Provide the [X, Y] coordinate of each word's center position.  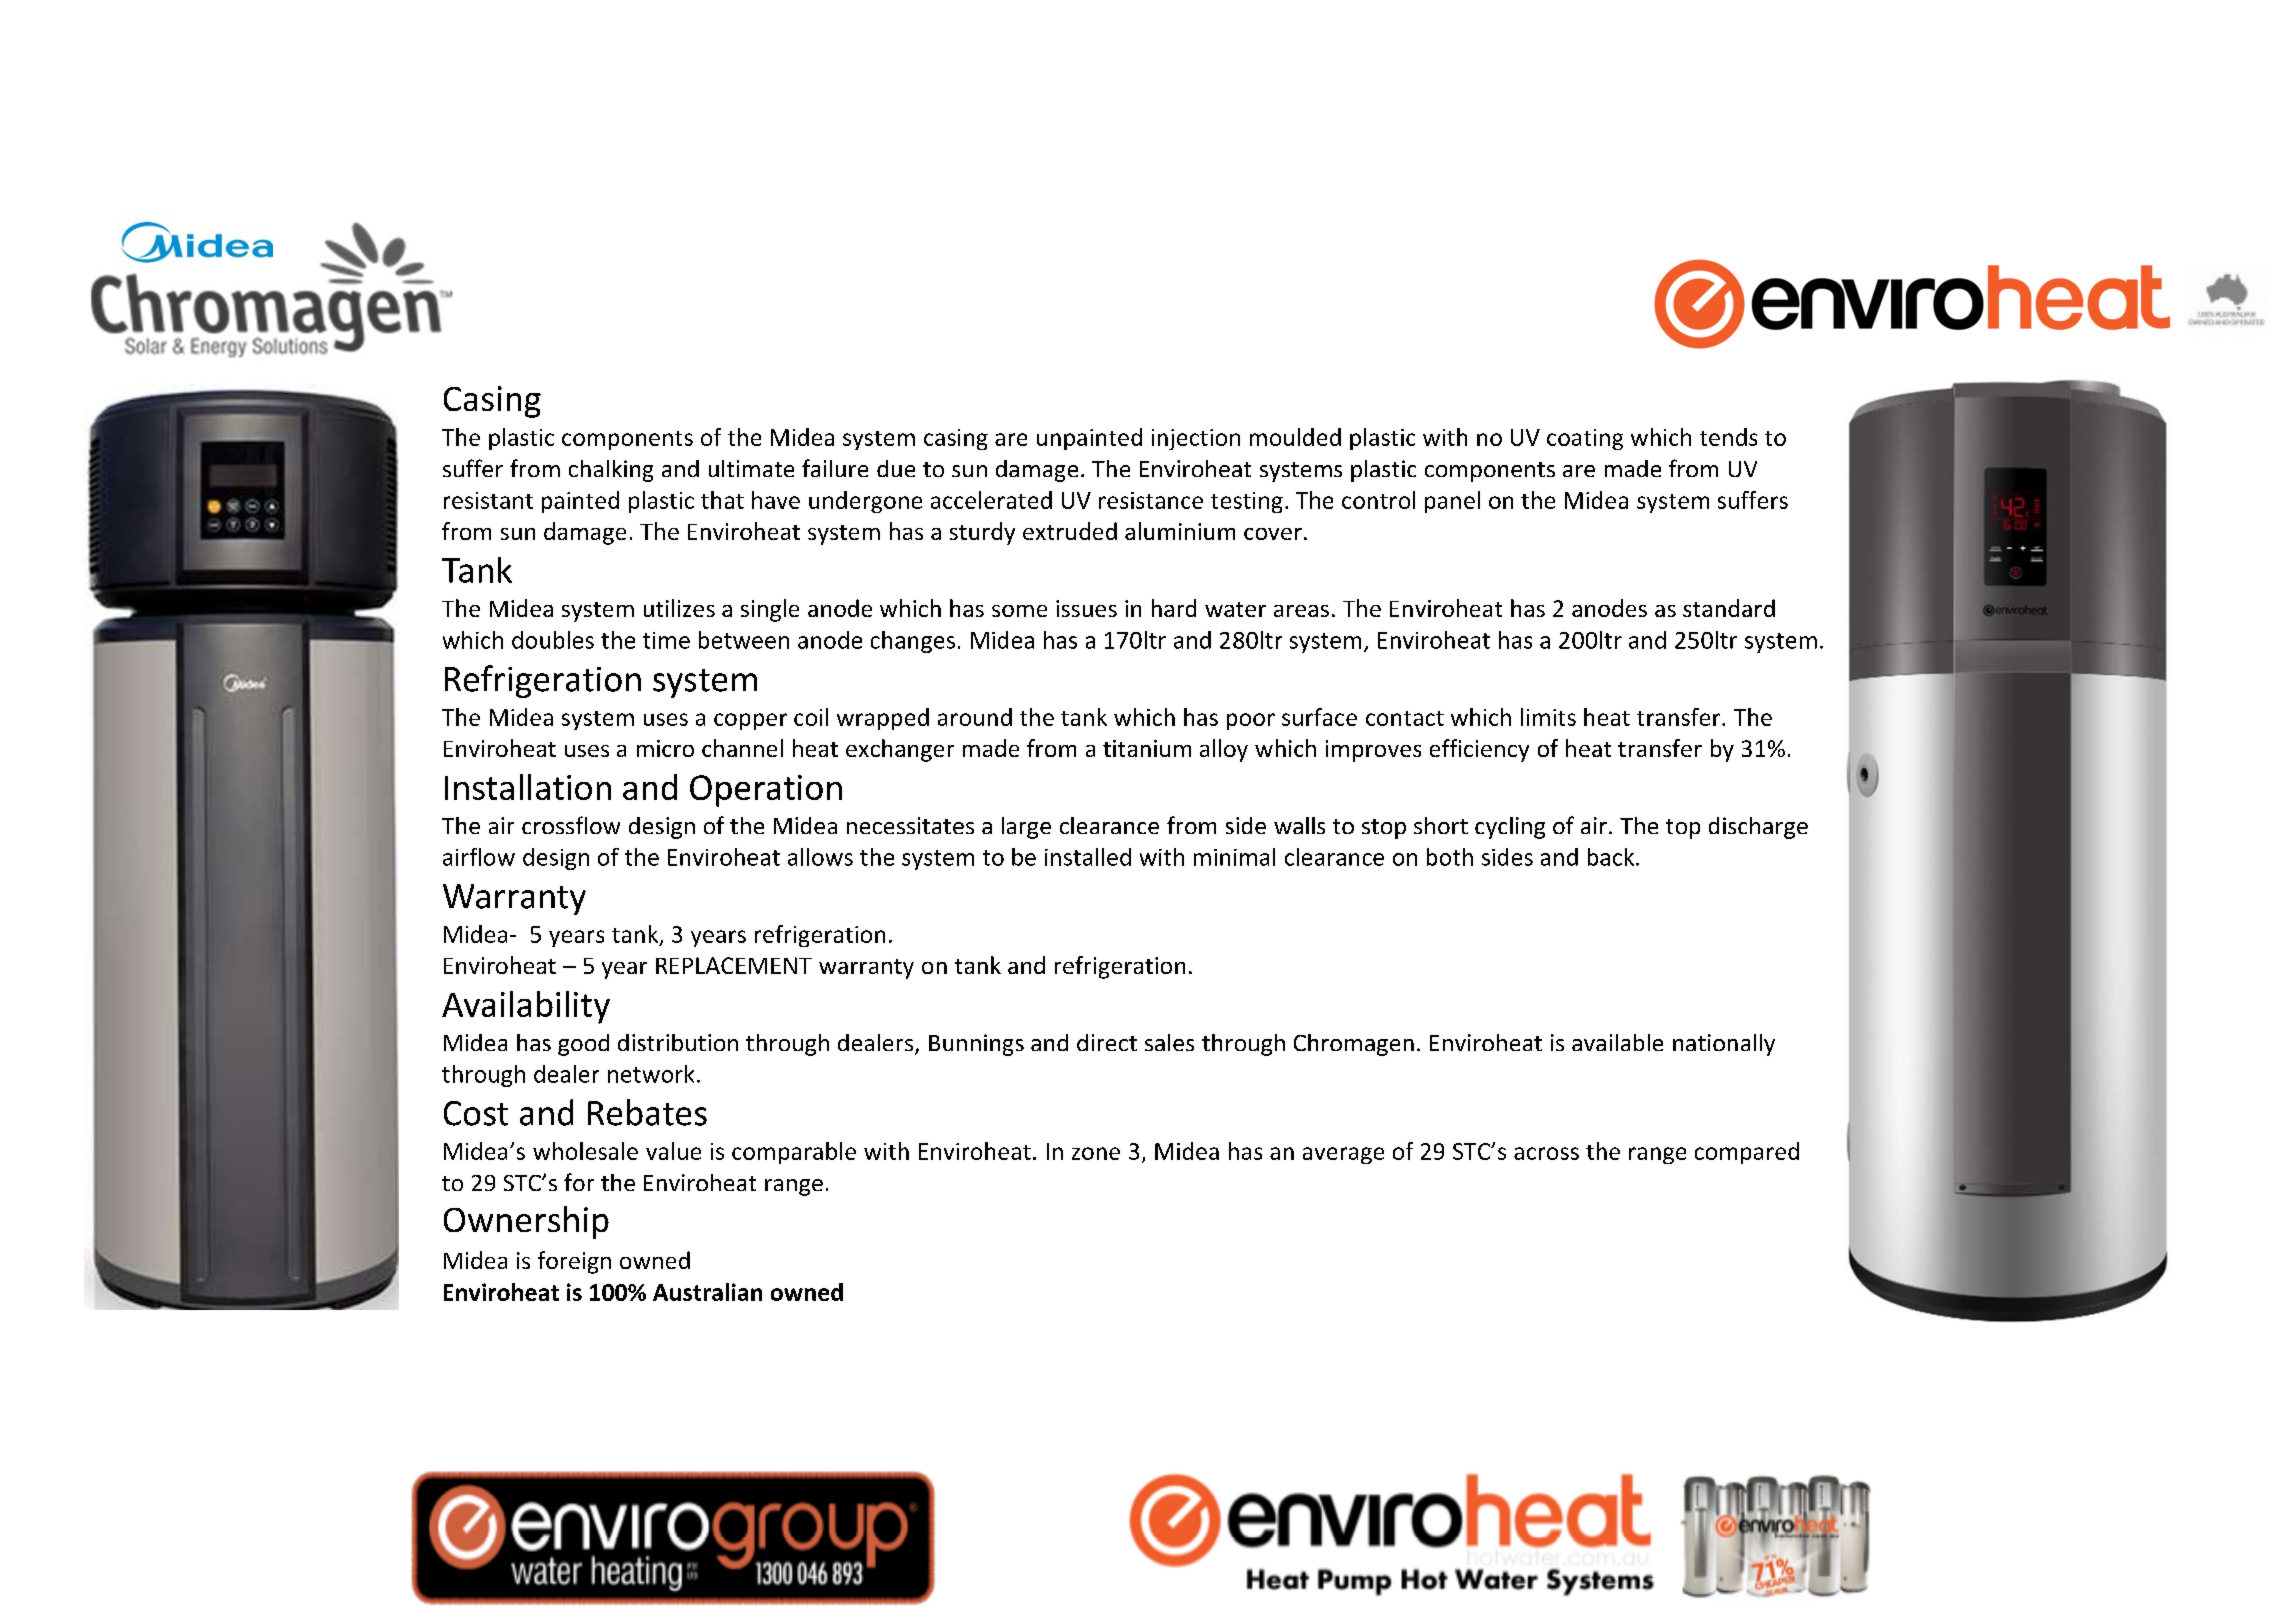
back [1612, 857]
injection [1196, 439]
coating [1585, 439]
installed [1088, 857]
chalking [611, 471]
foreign [574, 1262]
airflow [479, 857]
